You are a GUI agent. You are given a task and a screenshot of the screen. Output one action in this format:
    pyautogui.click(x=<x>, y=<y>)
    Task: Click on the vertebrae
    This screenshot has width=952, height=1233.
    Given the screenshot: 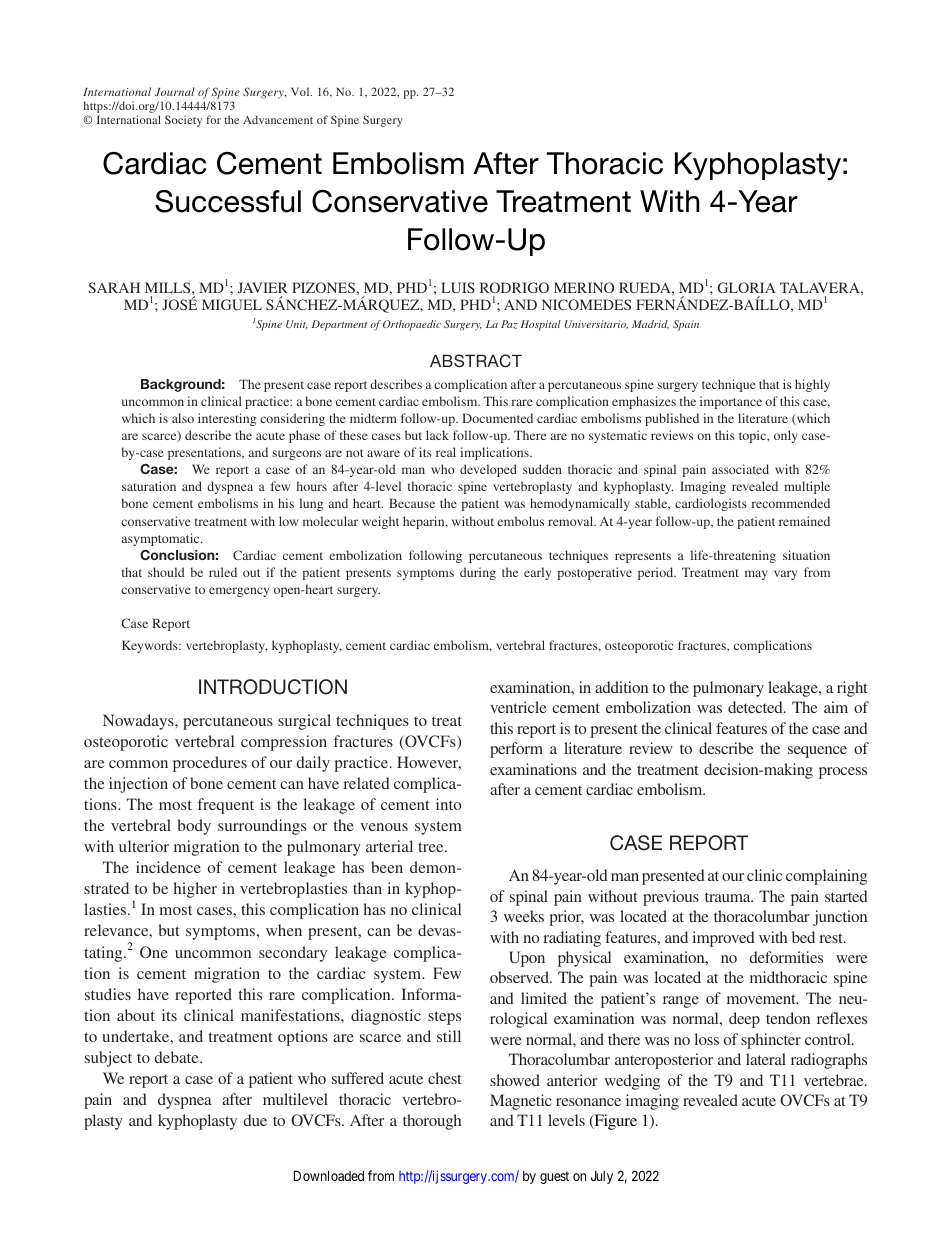 What is the action you would take?
    pyautogui.click(x=835, y=1080)
